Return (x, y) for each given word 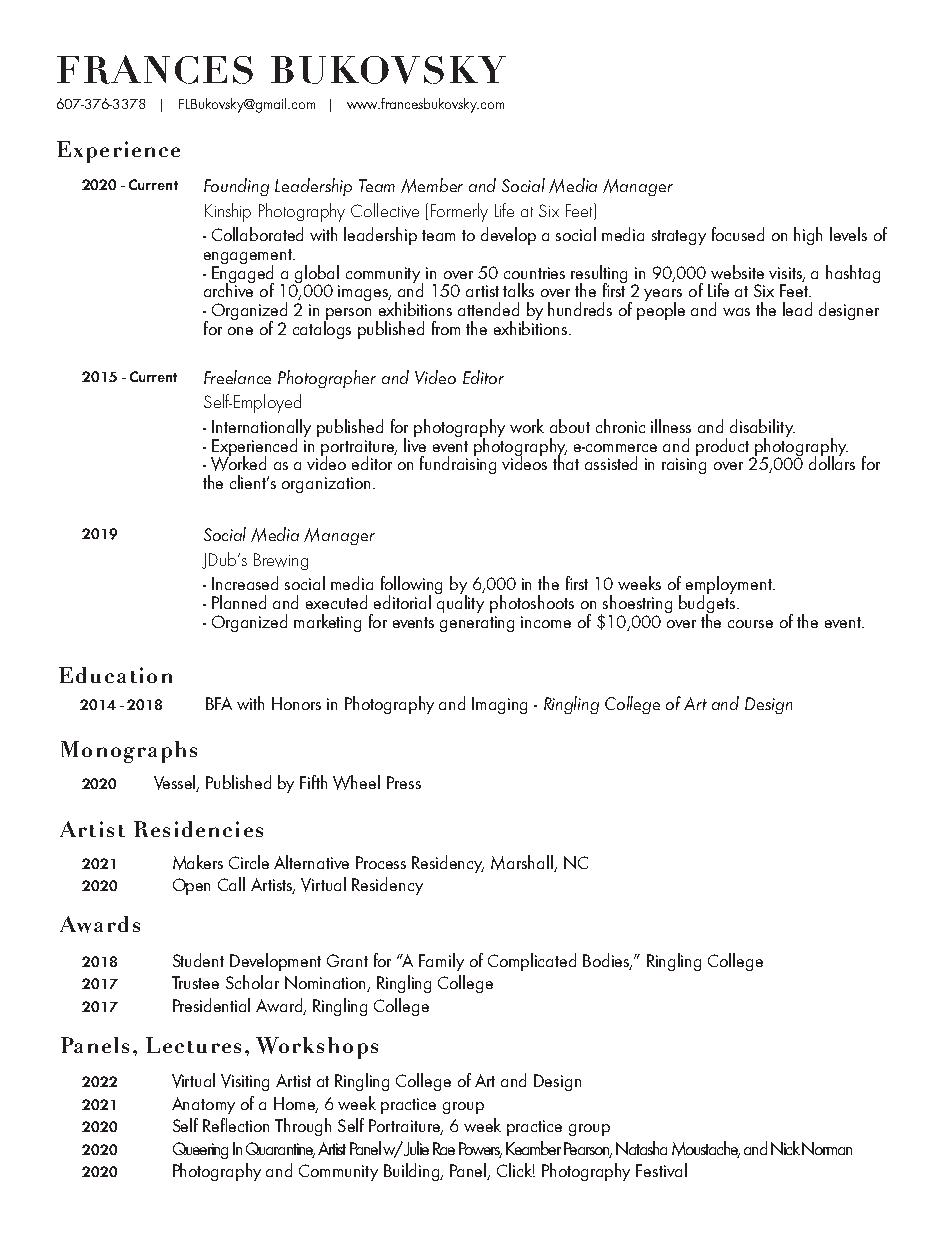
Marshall (523, 863)
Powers (480, 1150)
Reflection (236, 1125)
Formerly (459, 212)
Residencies (198, 829)
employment (730, 586)
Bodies (607, 961)
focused (738, 234)
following (411, 586)
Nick (785, 1148)
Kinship (228, 212)
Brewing (281, 561)
